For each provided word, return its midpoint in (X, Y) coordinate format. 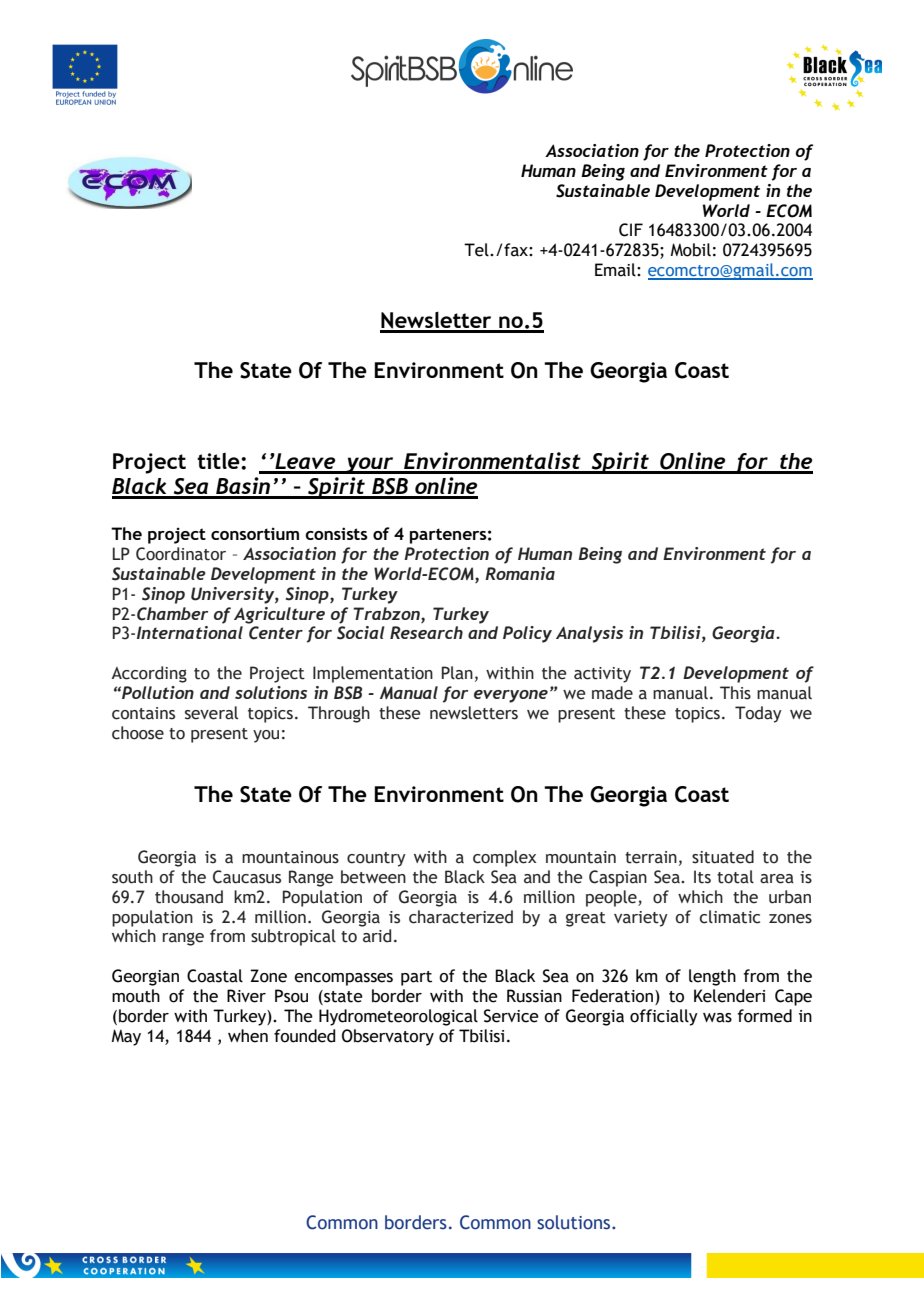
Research (426, 632)
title (219, 461)
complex (505, 858)
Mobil (690, 250)
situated (723, 857)
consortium (255, 533)
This (735, 693)
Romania (520, 573)
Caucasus (247, 877)
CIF (631, 230)
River (246, 996)
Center (276, 633)
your (370, 465)
